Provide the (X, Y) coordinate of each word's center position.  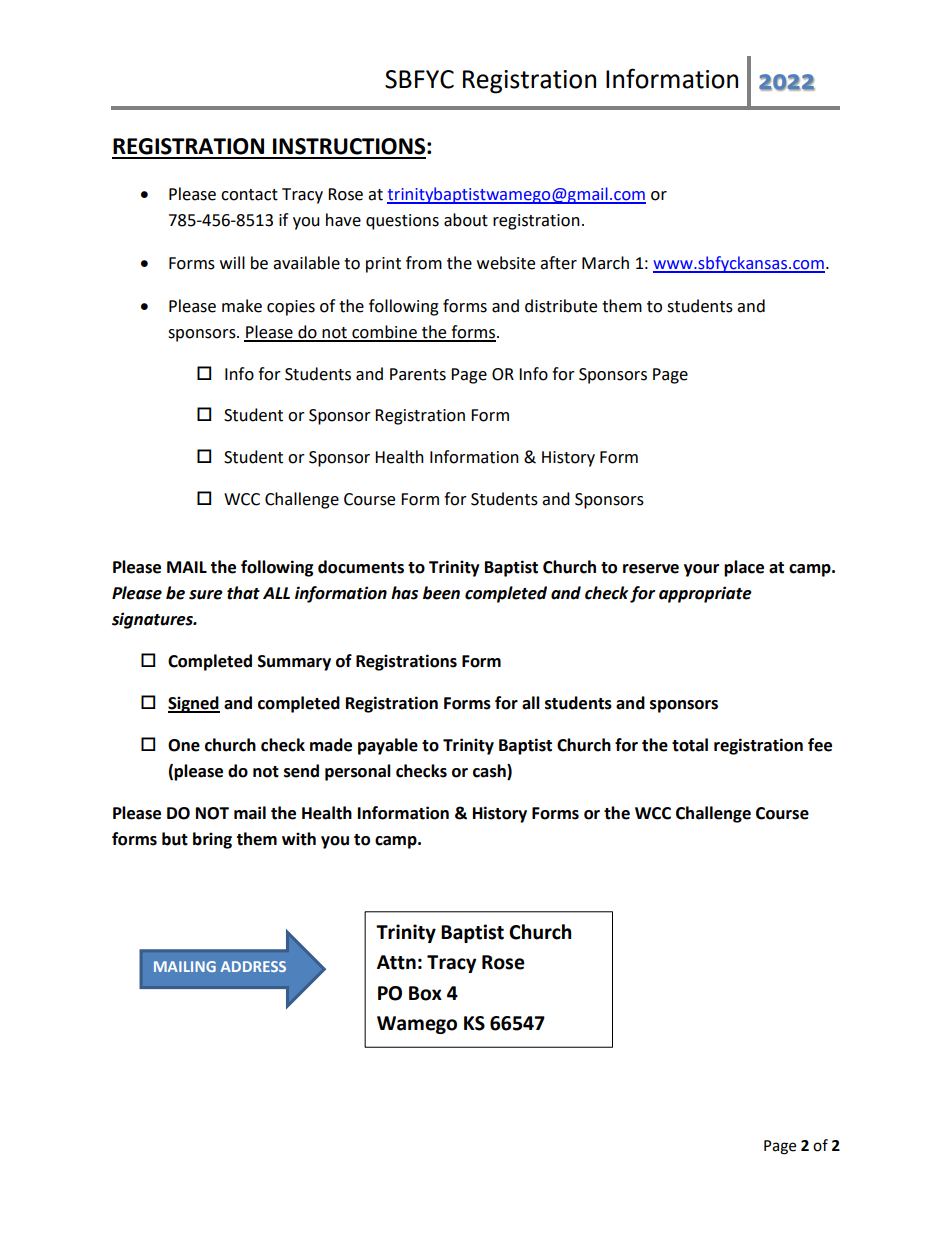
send (301, 771)
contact (249, 195)
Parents (418, 374)
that (243, 593)
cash (490, 772)
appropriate (705, 594)
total (690, 745)
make (242, 306)
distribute (561, 306)
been (441, 593)
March (605, 263)
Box (425, 993)
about (466, 220)
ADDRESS (253, 966)
